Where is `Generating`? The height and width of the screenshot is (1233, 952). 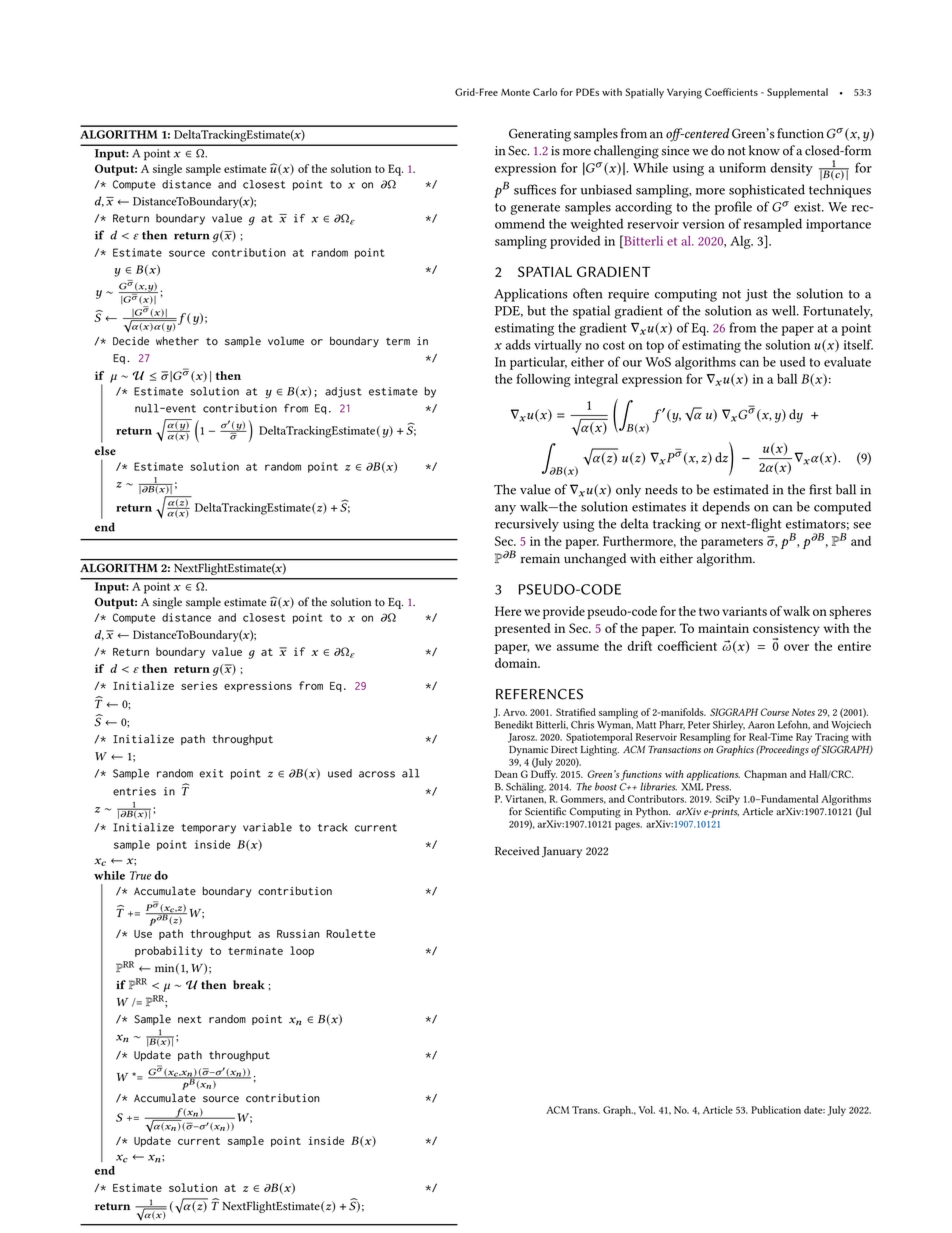 Generating is located at coordinates (540, 135).
